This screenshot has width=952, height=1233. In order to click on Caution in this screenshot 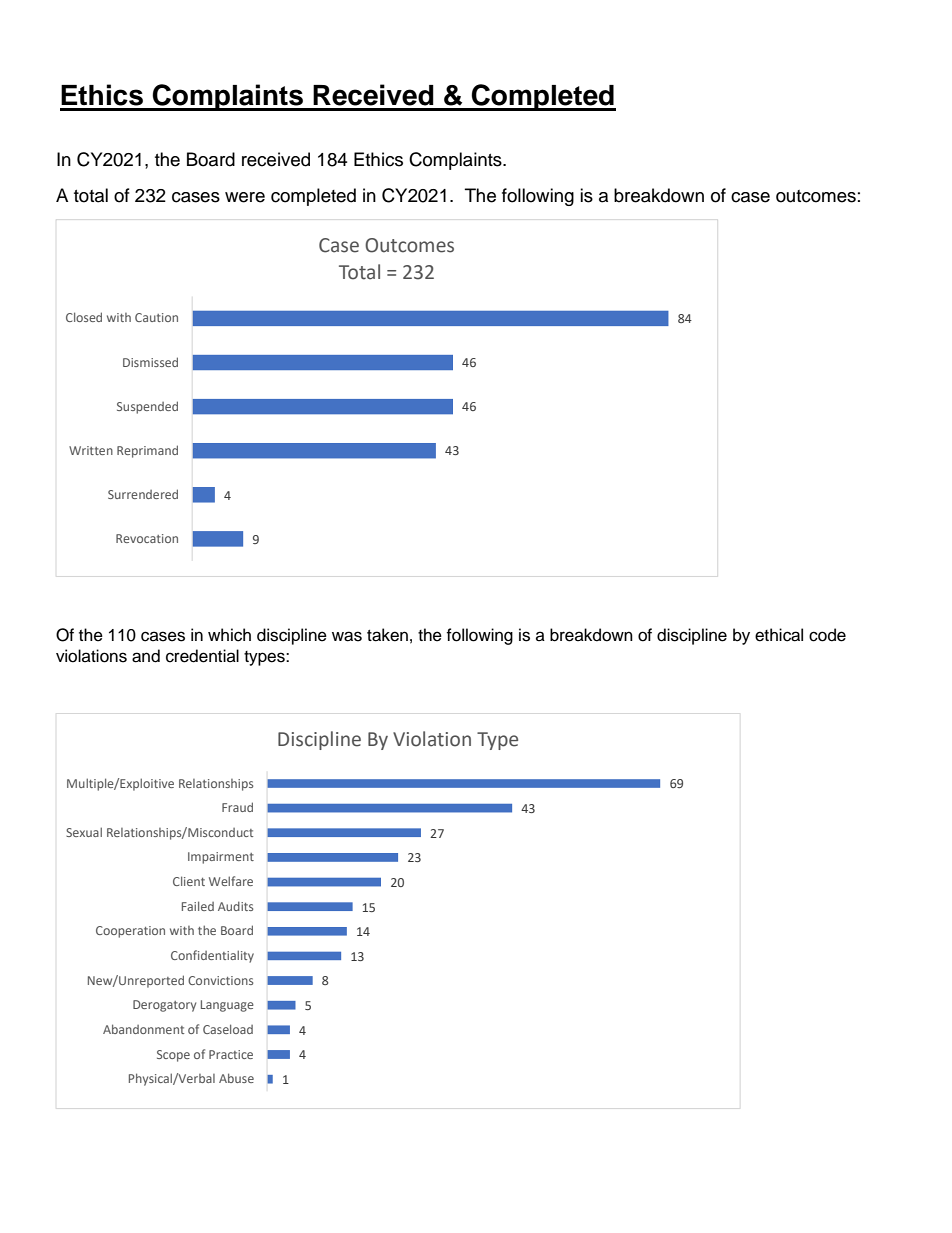, I will do `click(156, 317)`.
